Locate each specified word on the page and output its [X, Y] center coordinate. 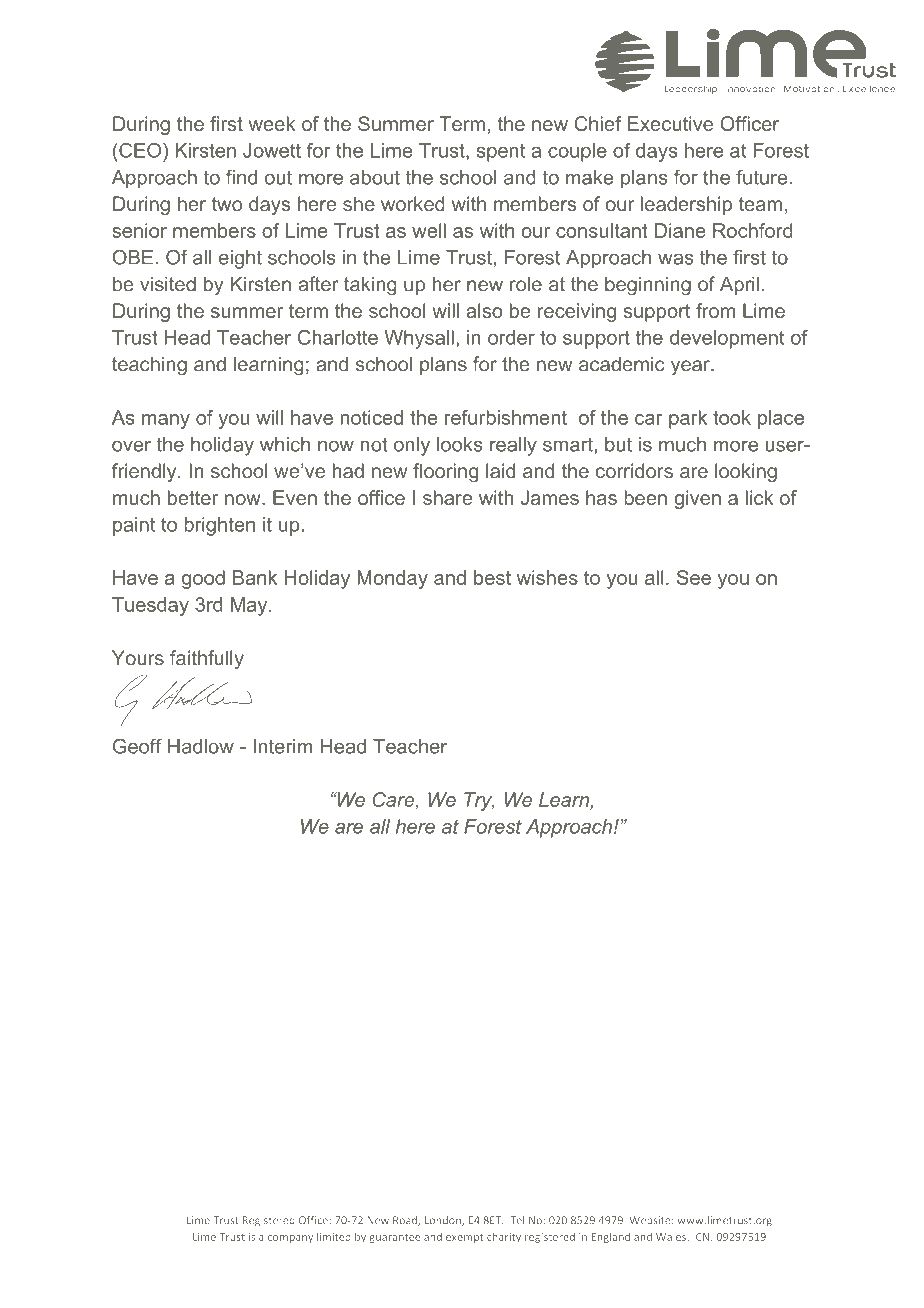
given [697, 499]
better [193, 497]
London [444, 1221]
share [447, 497]
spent [501, 153]
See [694, 577]
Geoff [137, 746]
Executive [670, 123]
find [241, 177]
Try [479, 801]
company [290, 1239]
